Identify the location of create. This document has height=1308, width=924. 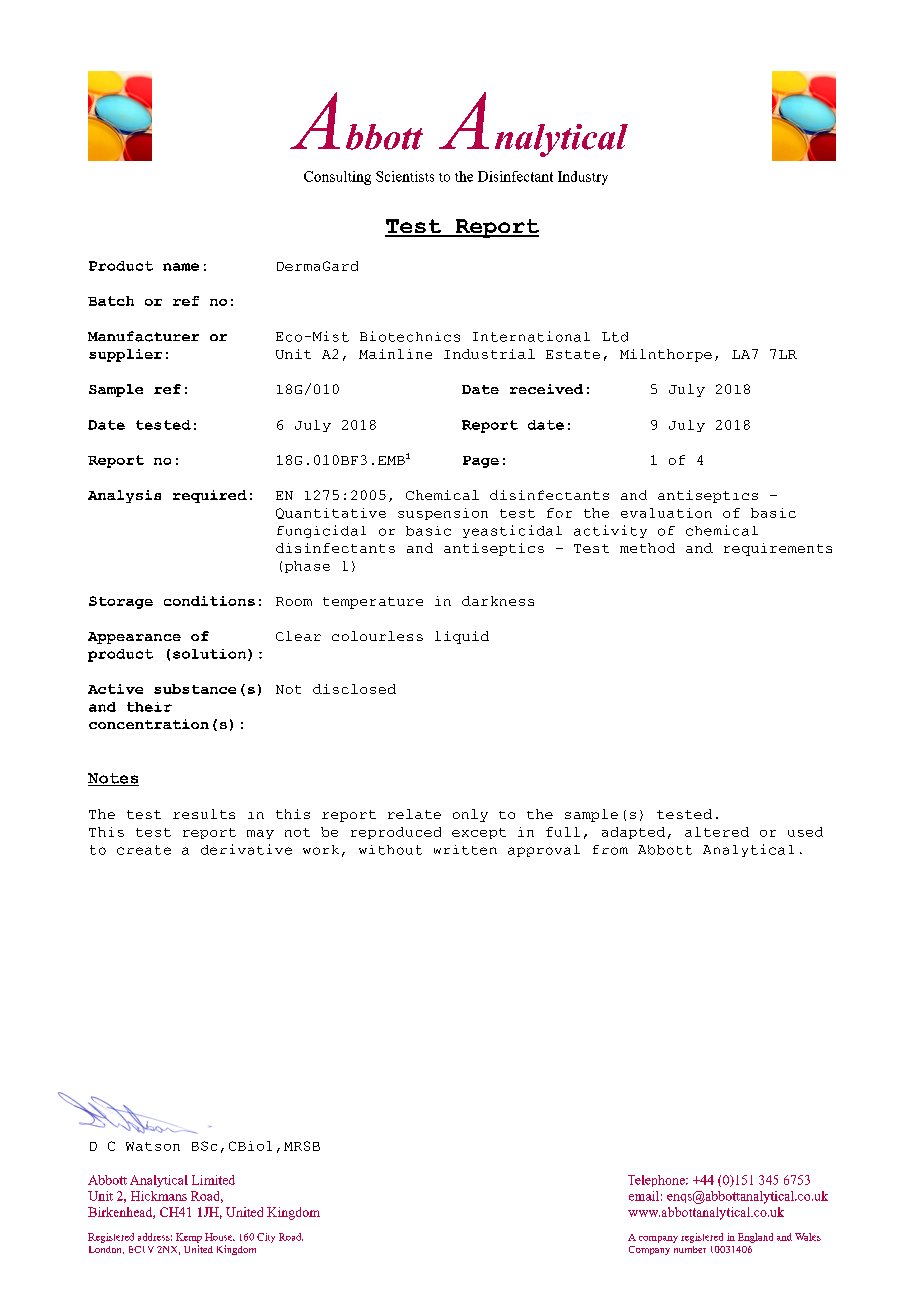
(144, 850).
